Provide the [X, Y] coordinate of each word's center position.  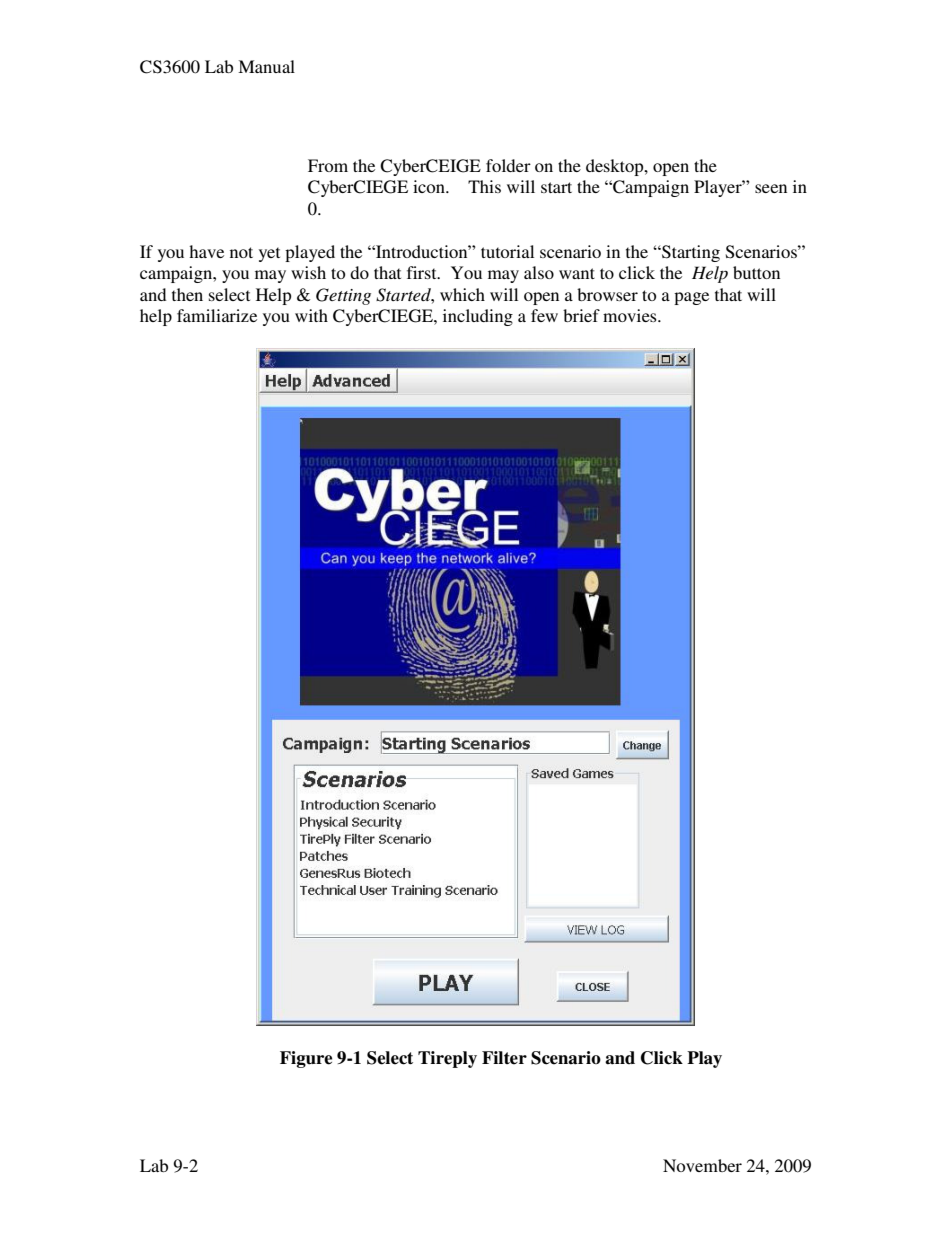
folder [508, 165]
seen [771, 188]
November [702, 1165]
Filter [504, 1058]
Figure [306, 1059]
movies [631, 315]
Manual [266, 66]
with [311, 315]
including [478, 317]
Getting [343, 296]
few [544, 315]
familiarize [217, 315]
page [691, 298]
